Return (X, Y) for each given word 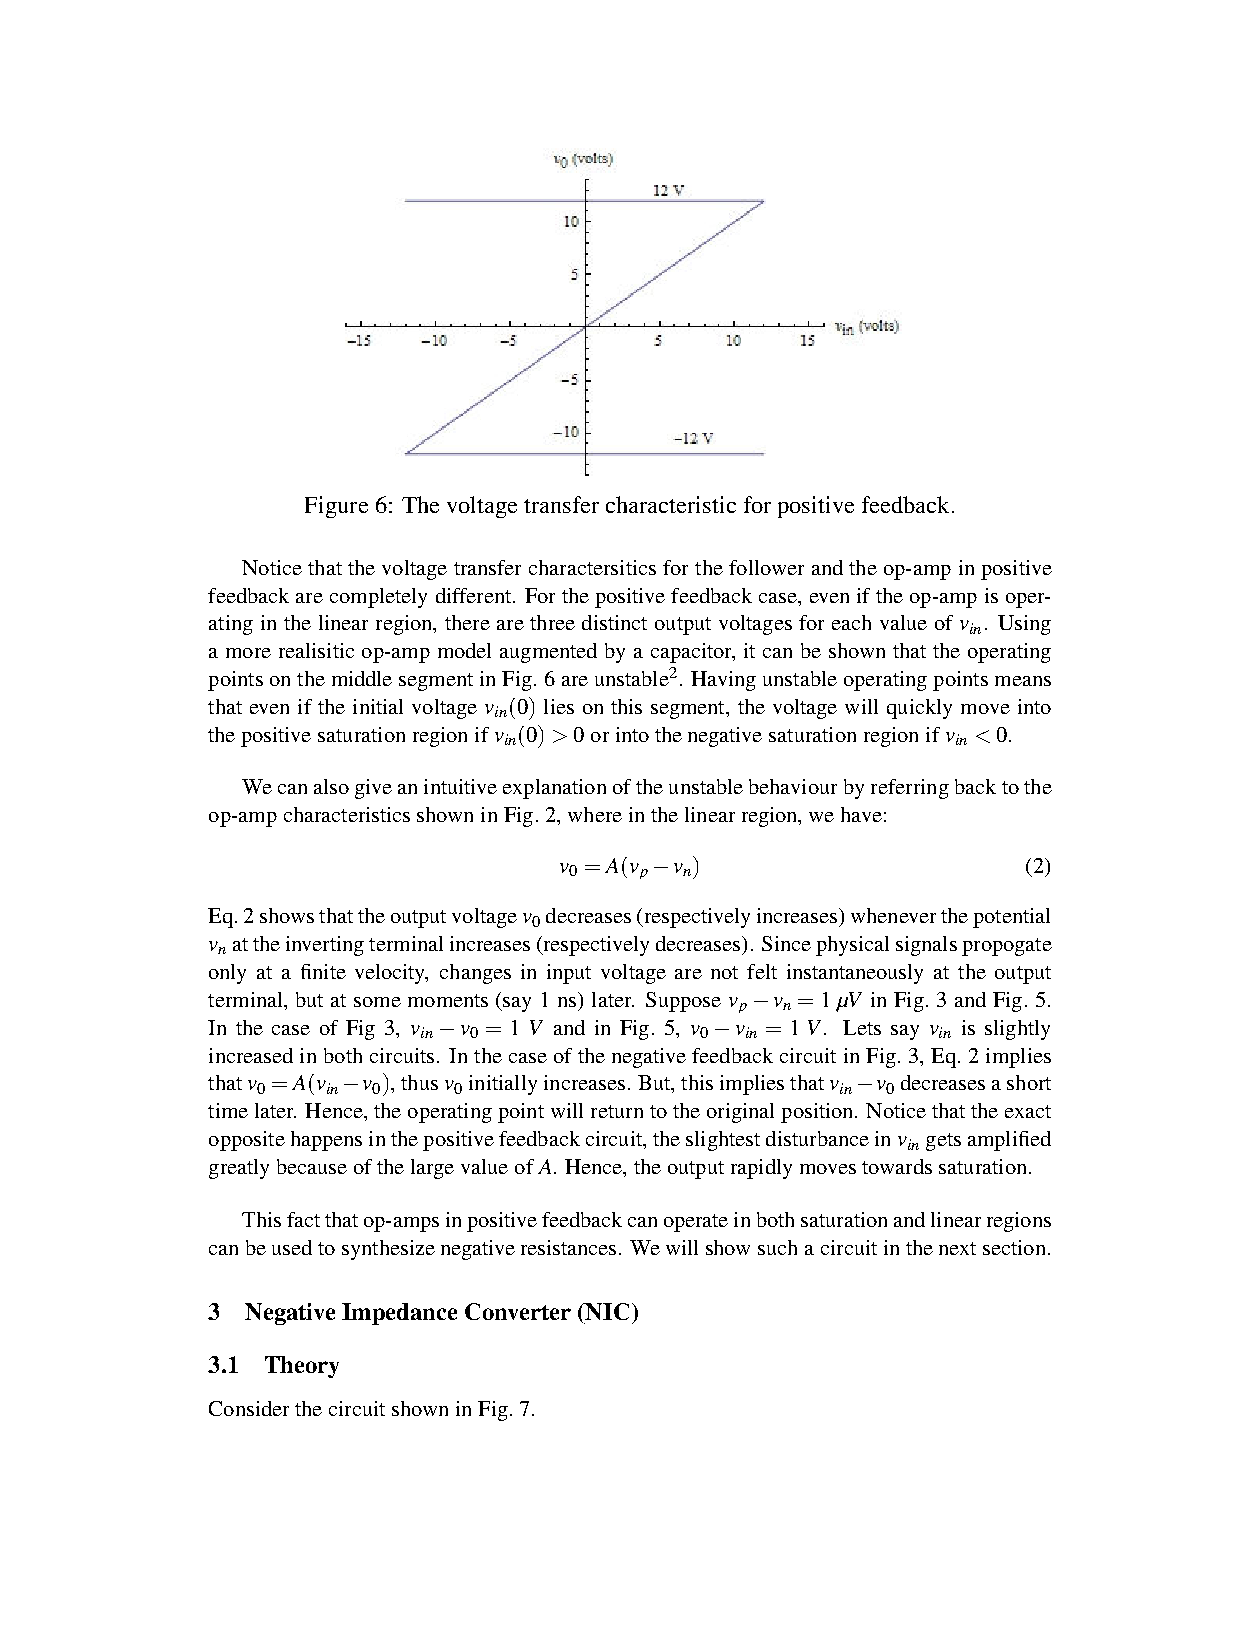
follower (766, 567)
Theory (302, 1367)
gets (943, 1142)
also (331, 786)
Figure (336, 507)
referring (910, 789)
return (617, 1111)
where (595, 814)
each (851, 622)
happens (326, 1141)
